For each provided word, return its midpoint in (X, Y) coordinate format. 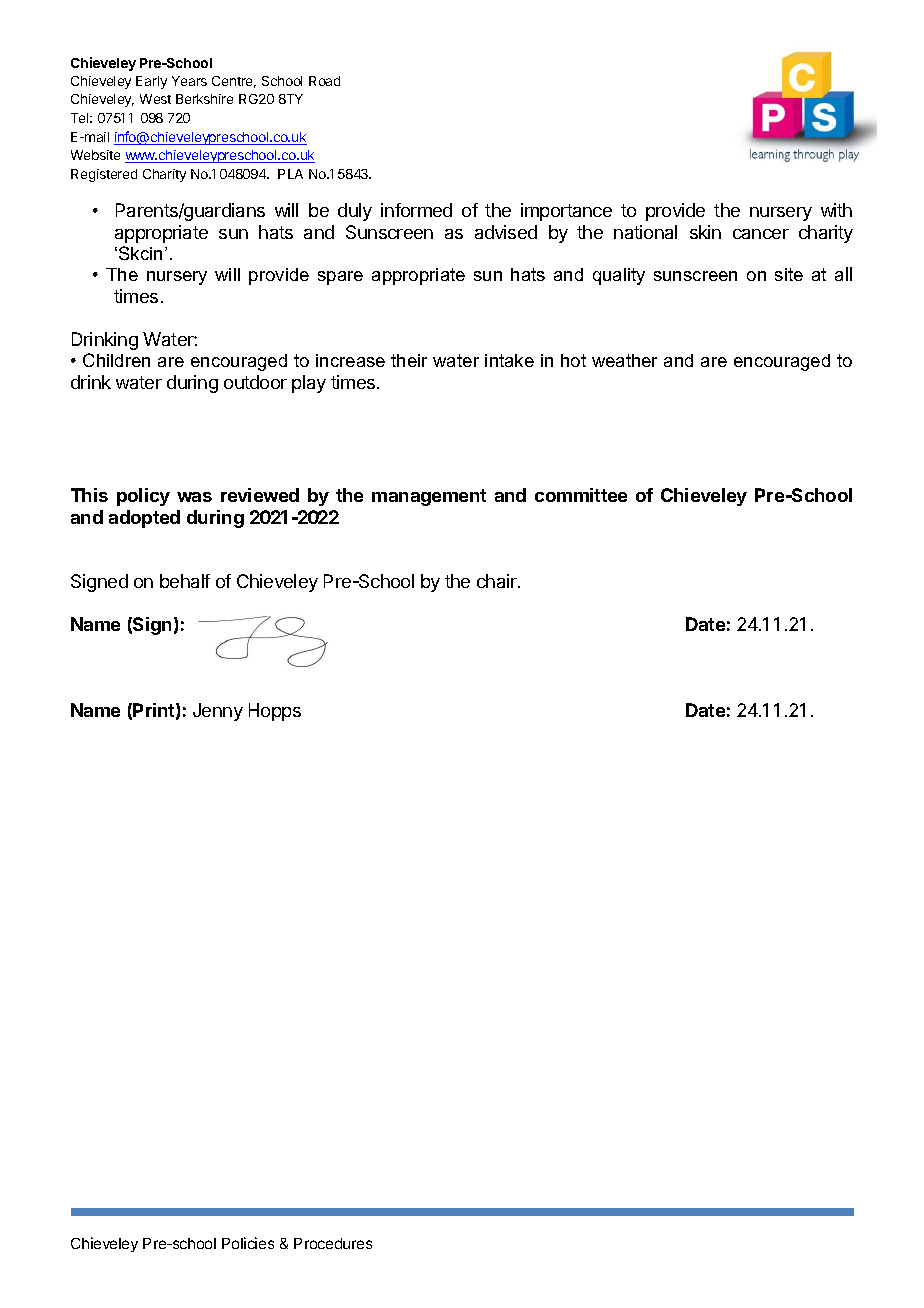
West (155, 99)
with (836, 210)
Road (324, 81)
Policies (248, 1243)
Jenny (218, 712)
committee (581, 495)
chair (498, 581)
